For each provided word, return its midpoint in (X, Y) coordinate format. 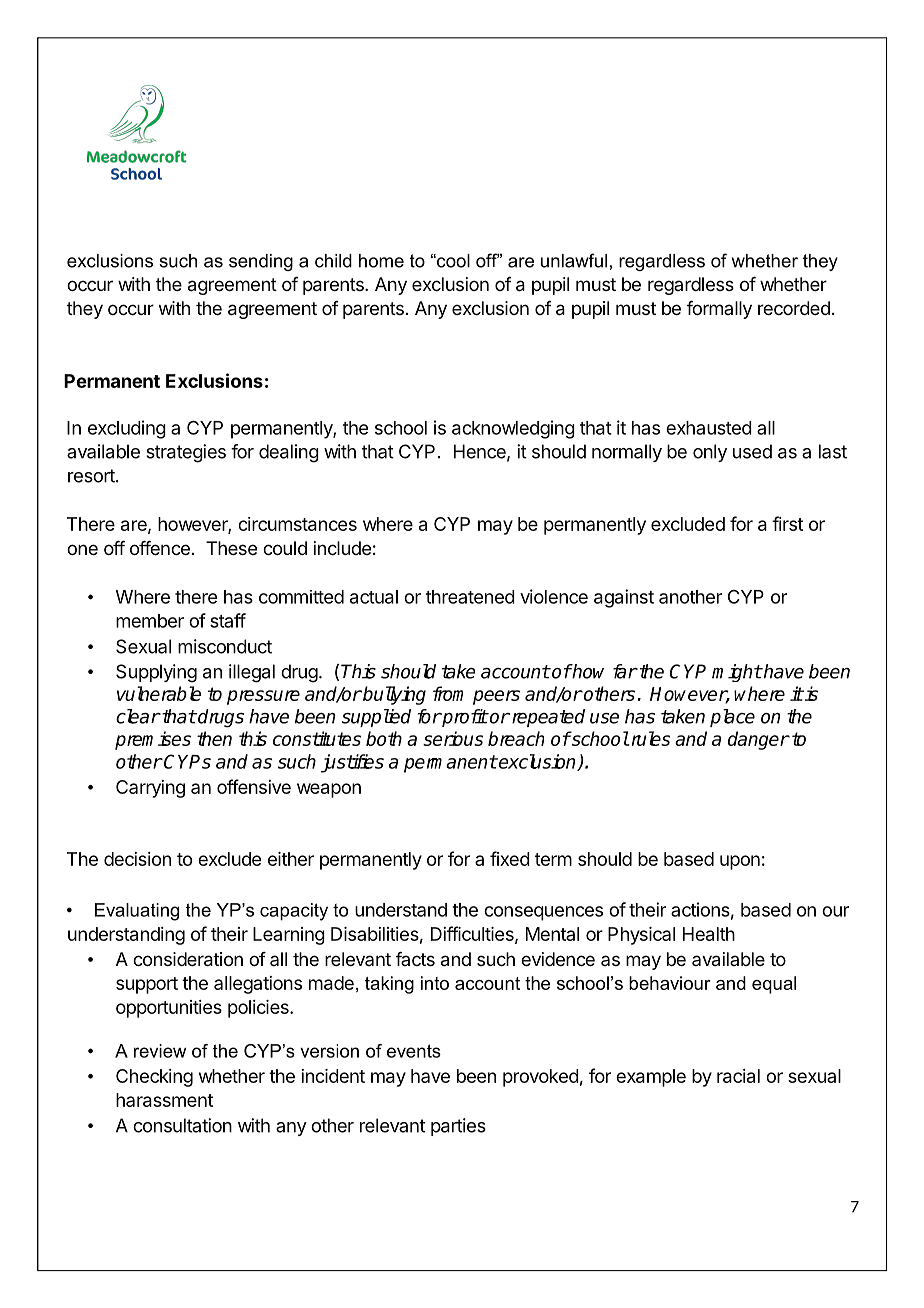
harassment (164, 1100)
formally (719, 310)
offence (160, 548)
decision (137, 859)
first (787, 523)
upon (740, 862)
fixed (510, 858)
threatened (470, 597)
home (381, 261)
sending (261, 262)
